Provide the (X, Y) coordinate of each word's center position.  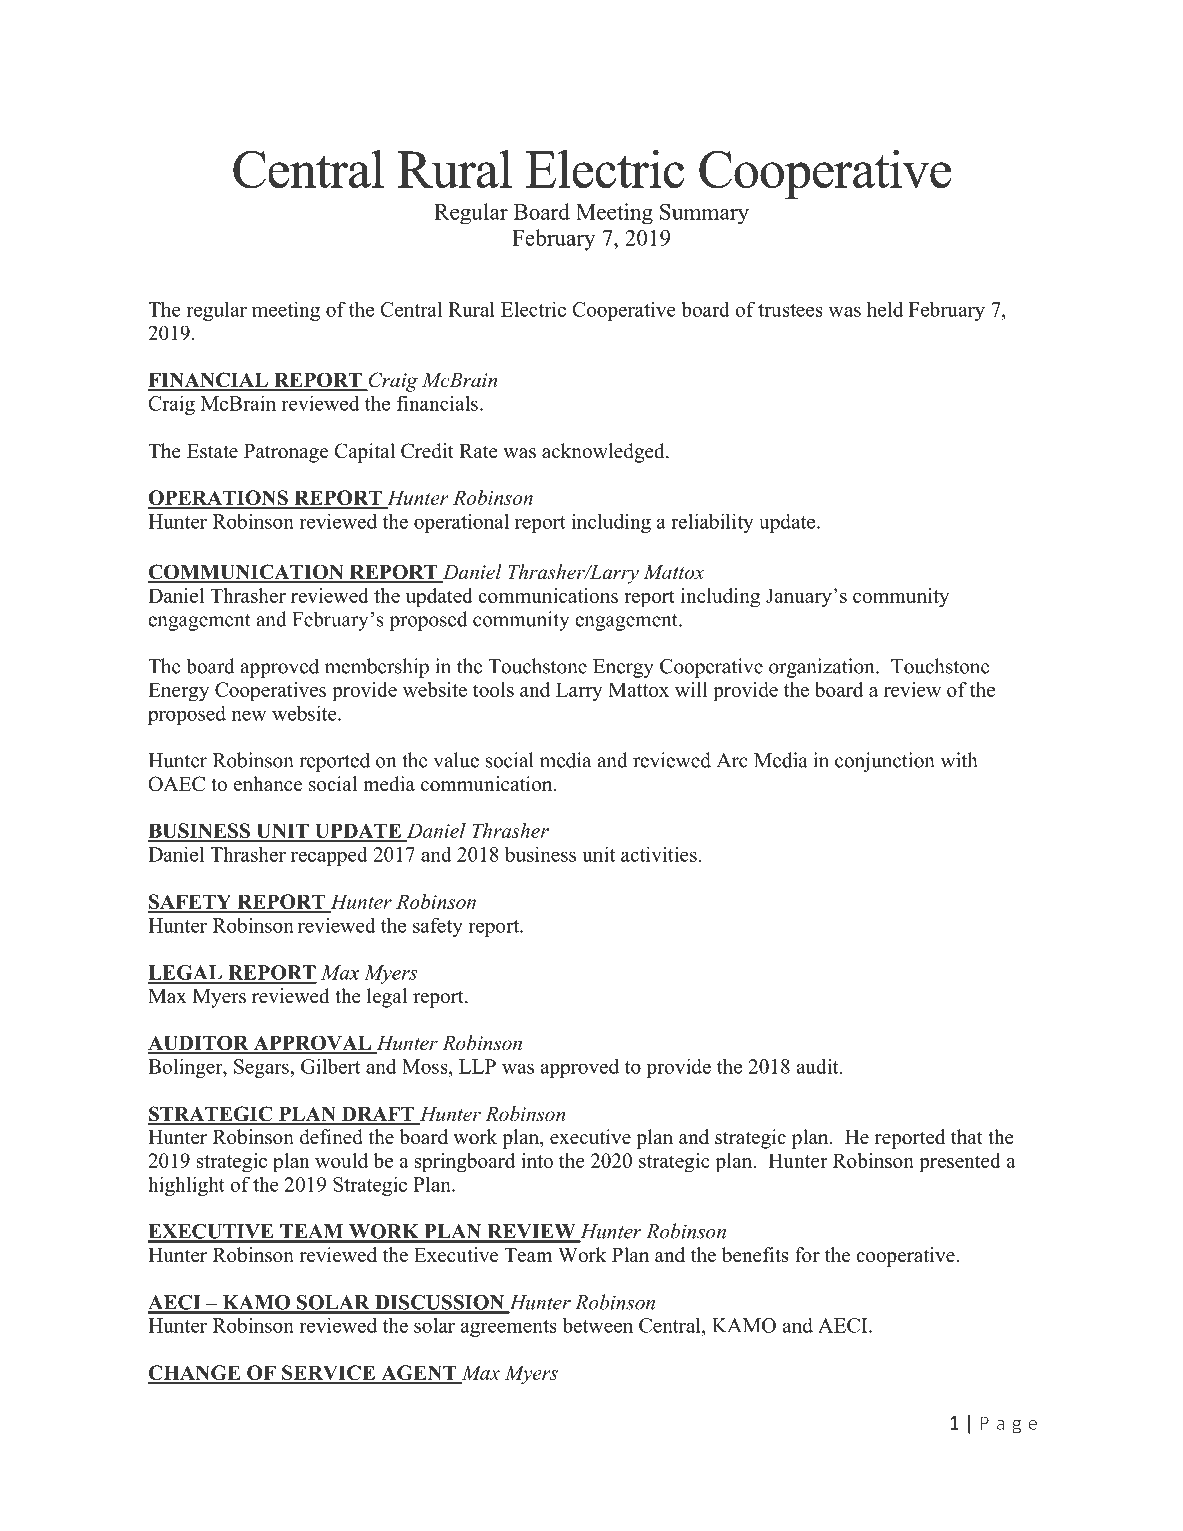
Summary (704, 213)
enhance (268, 784)
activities (659, 854)
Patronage (286, 453)
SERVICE (328, 1374)
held (885, 309)
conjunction (885, 762)
